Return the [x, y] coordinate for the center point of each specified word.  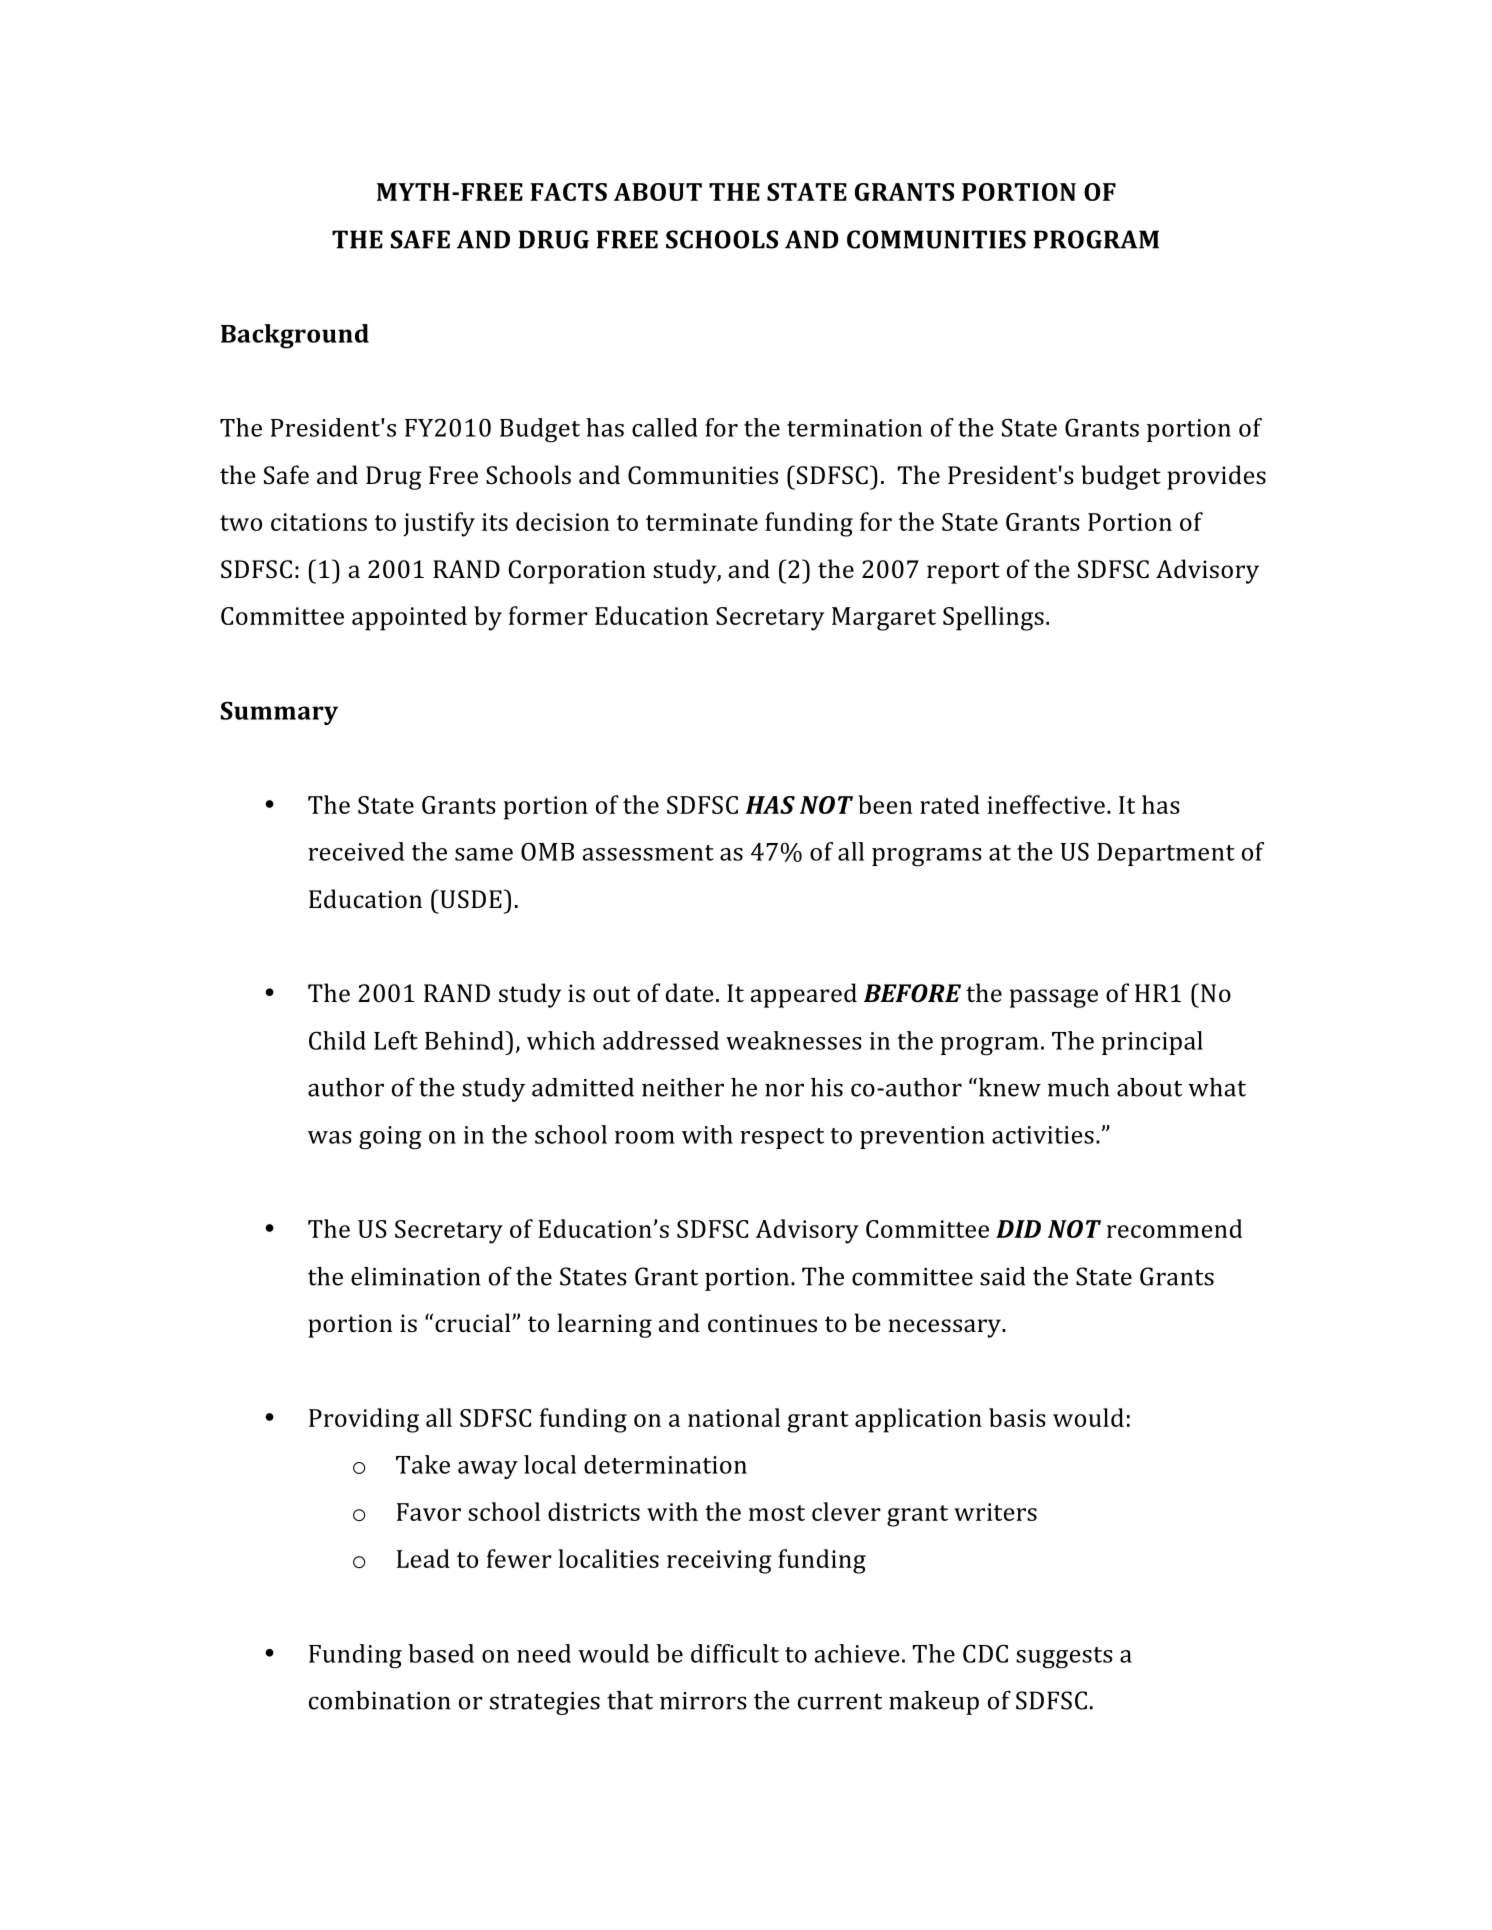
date [690, 992]
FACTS [568, 192]
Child [337, 1040]
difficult [735, 1653]
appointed [409, 618]
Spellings [993, 618]
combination [380, 1700]
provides [1216, 477]
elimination [416, 1276]
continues [762, 1323]
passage [1054, 998]
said [1003, 1276]
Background [295, 336]
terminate [702, 522]
